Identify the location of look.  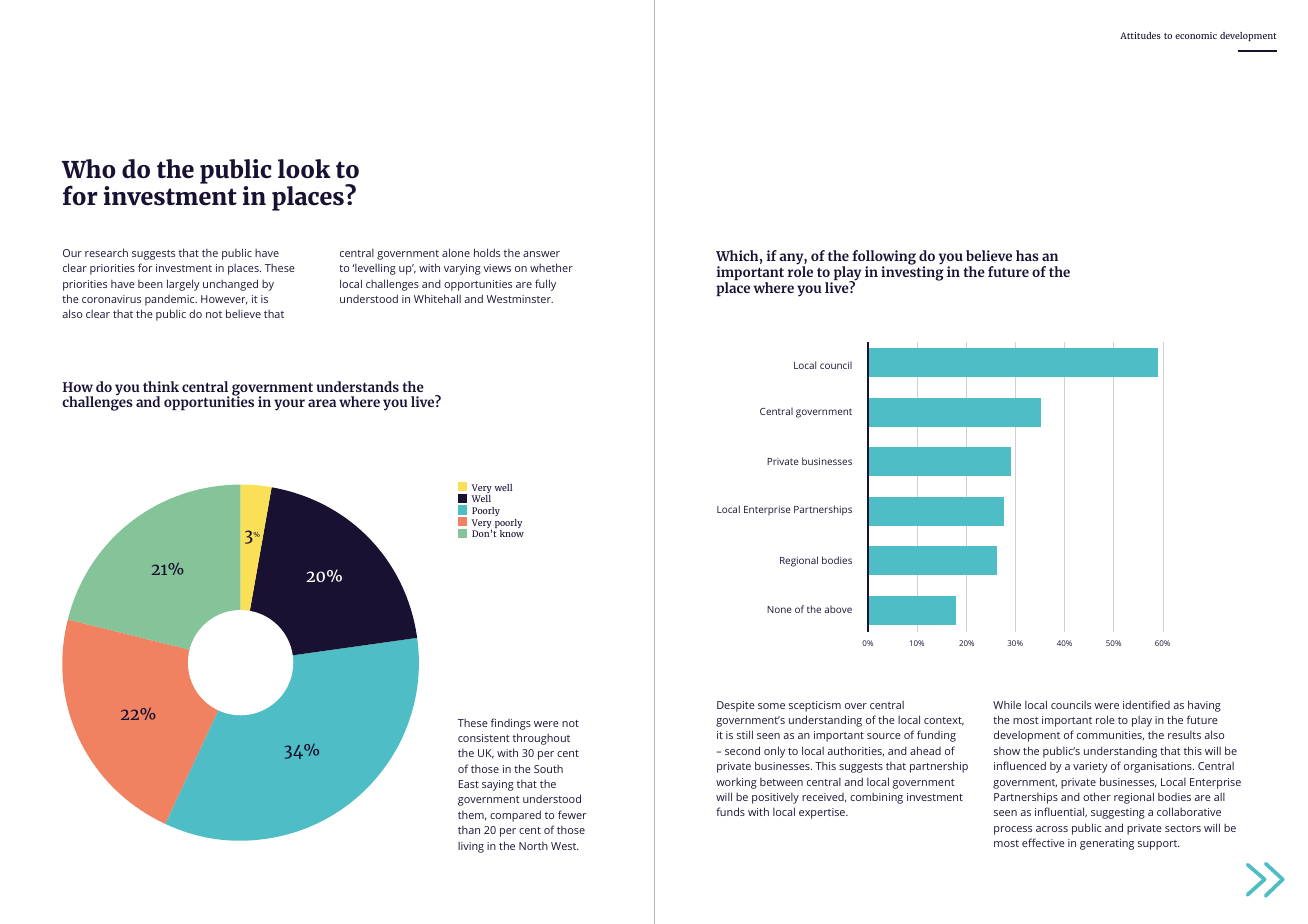
(304, 169).
